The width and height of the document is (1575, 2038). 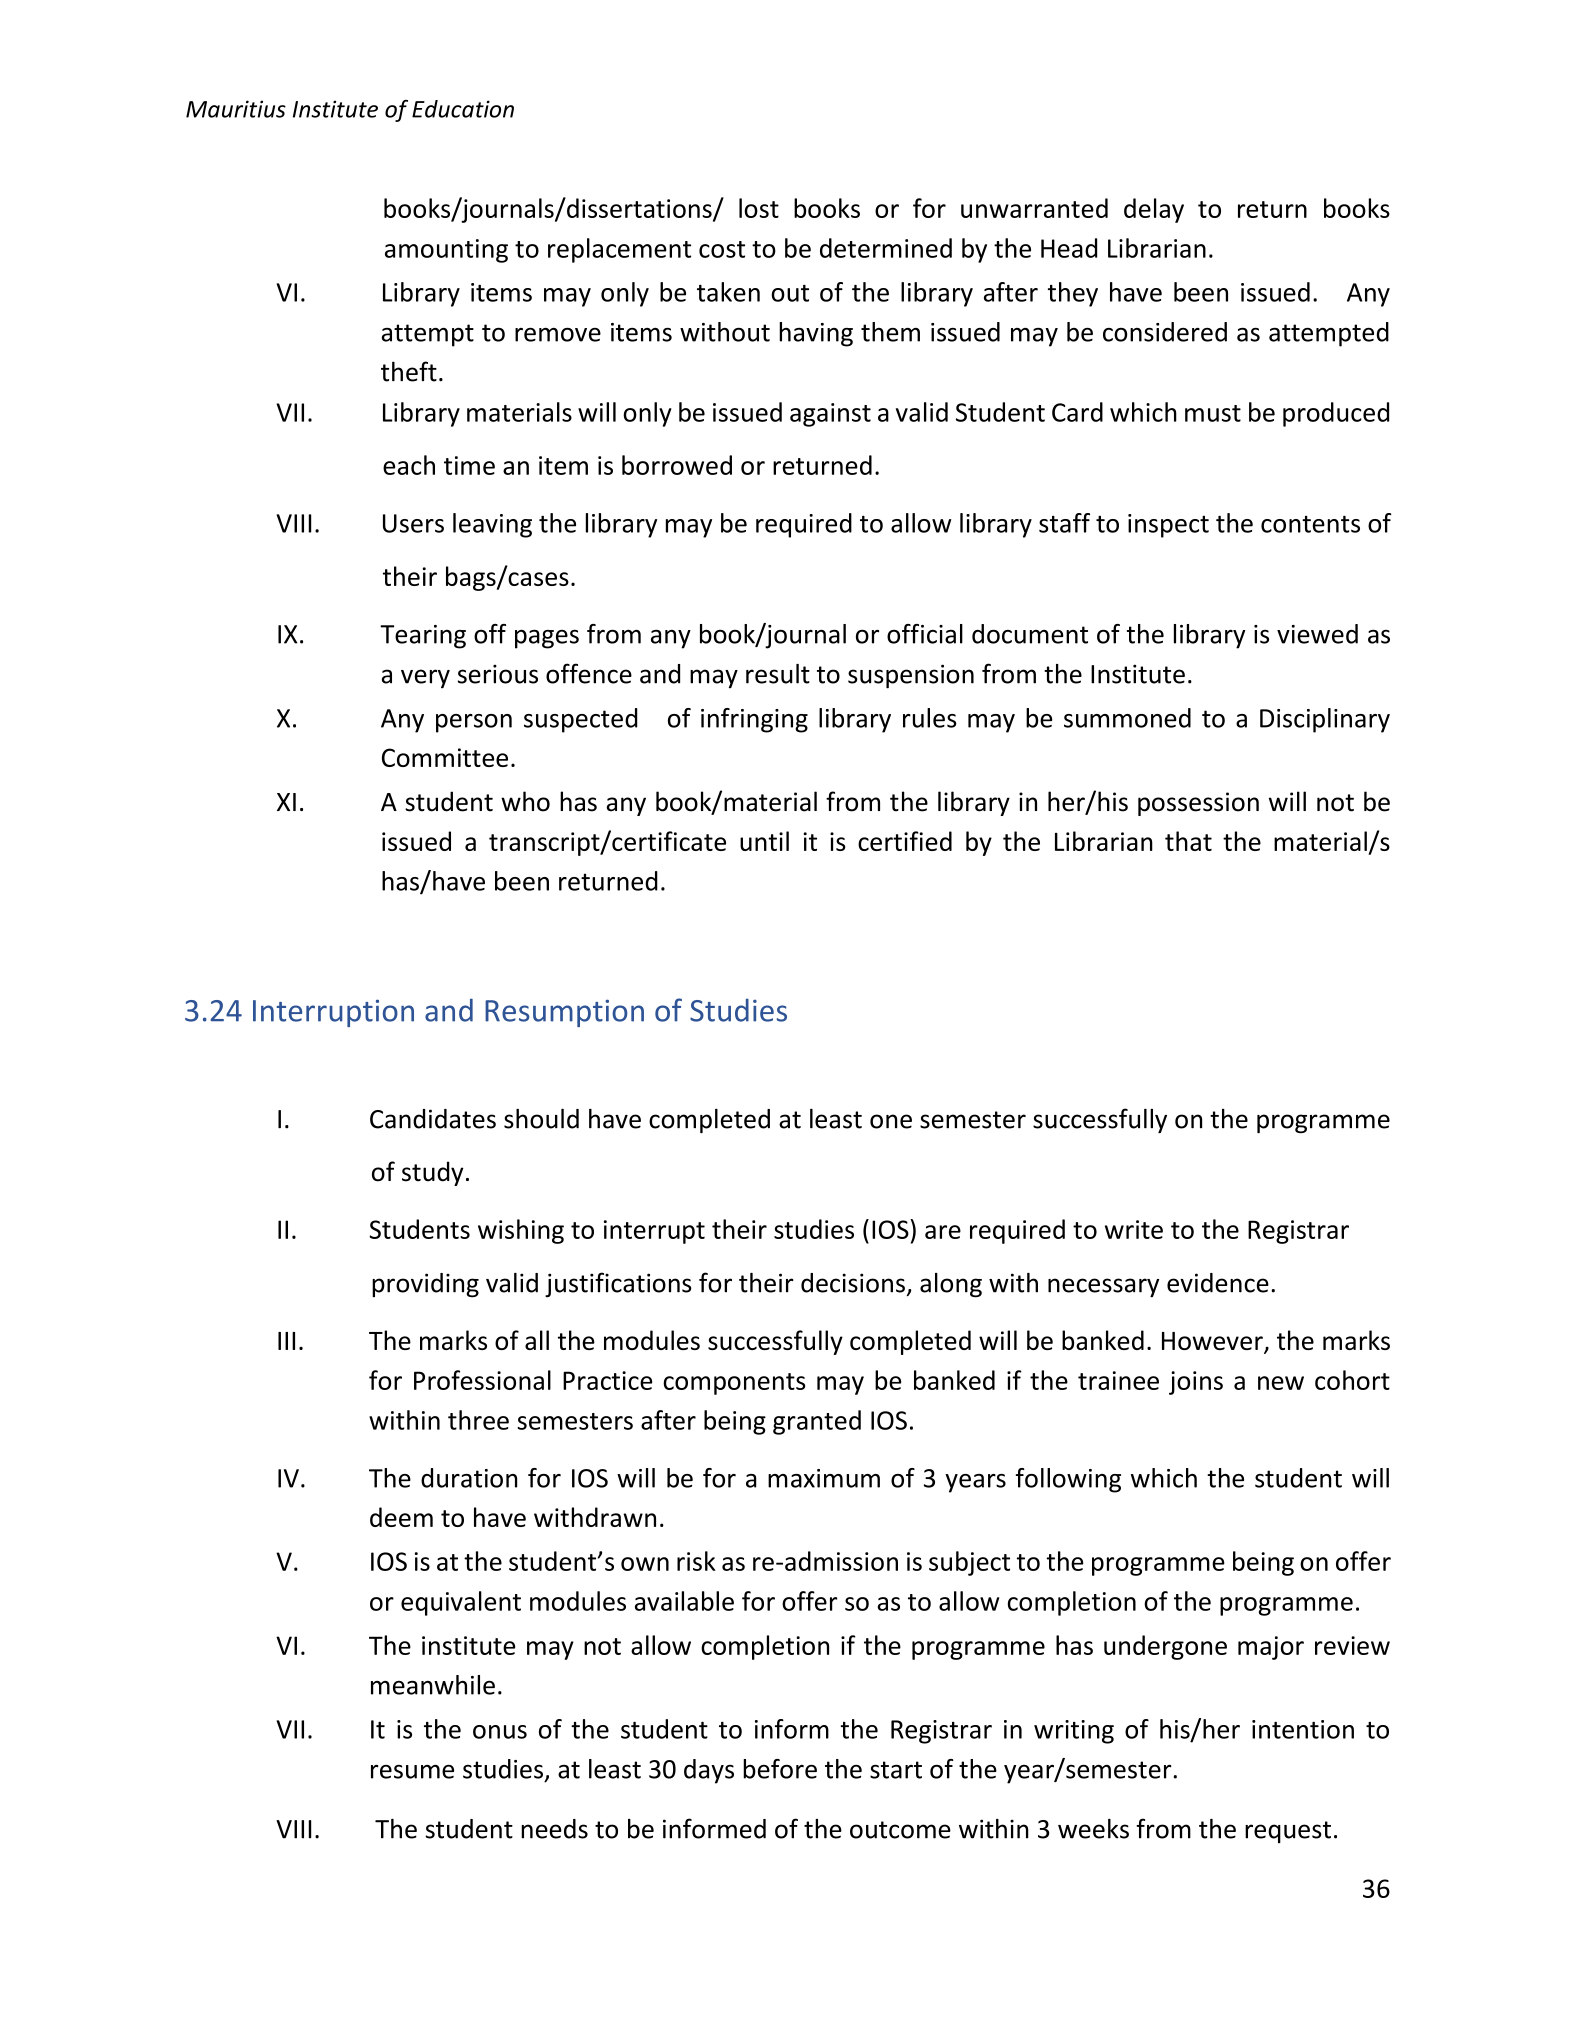 What do you see at coordinates (759, 208) in the document?
I see `lost` at bounding box center [759, 208].
